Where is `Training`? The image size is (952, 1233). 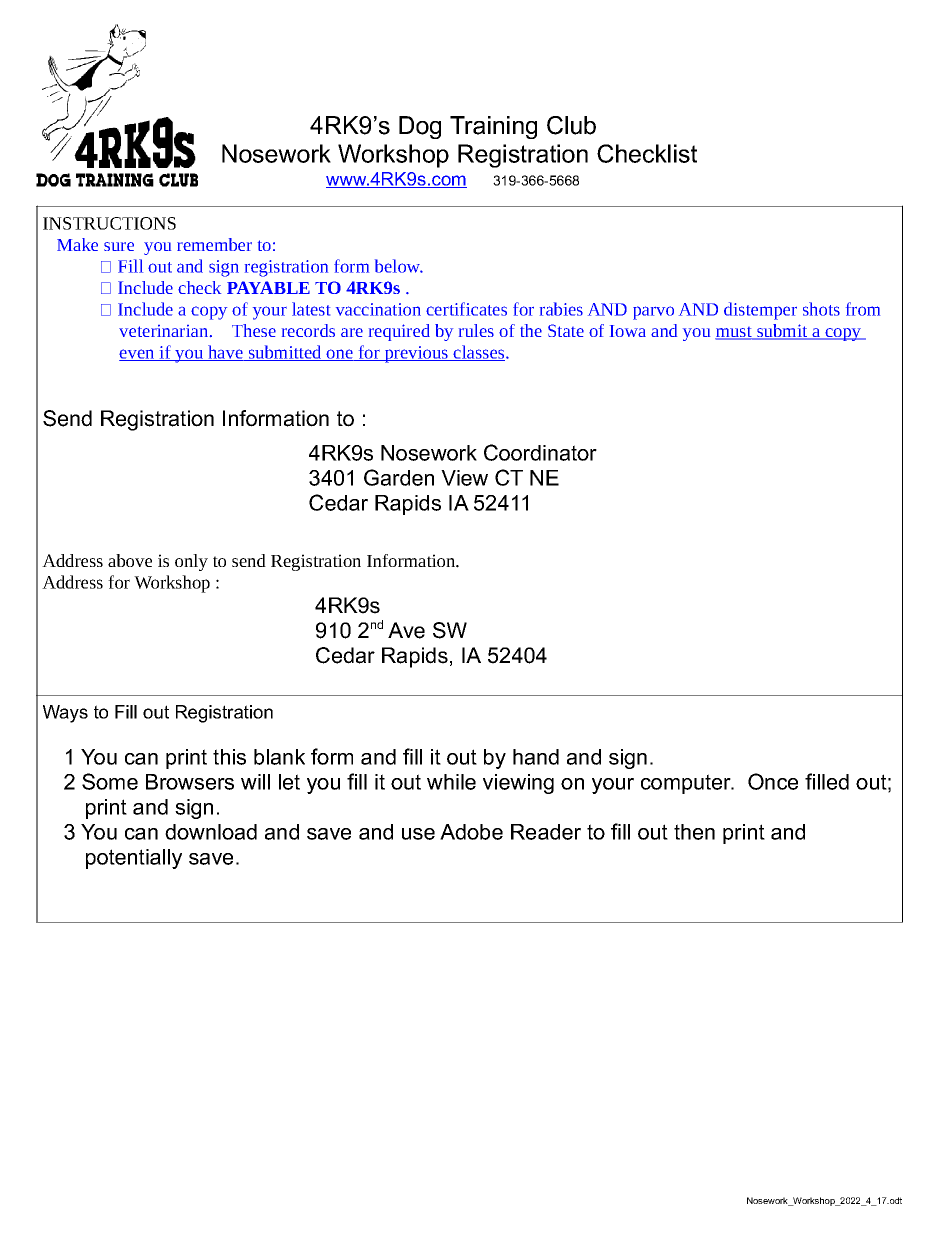
Training is located at coordinates (493, 127).
